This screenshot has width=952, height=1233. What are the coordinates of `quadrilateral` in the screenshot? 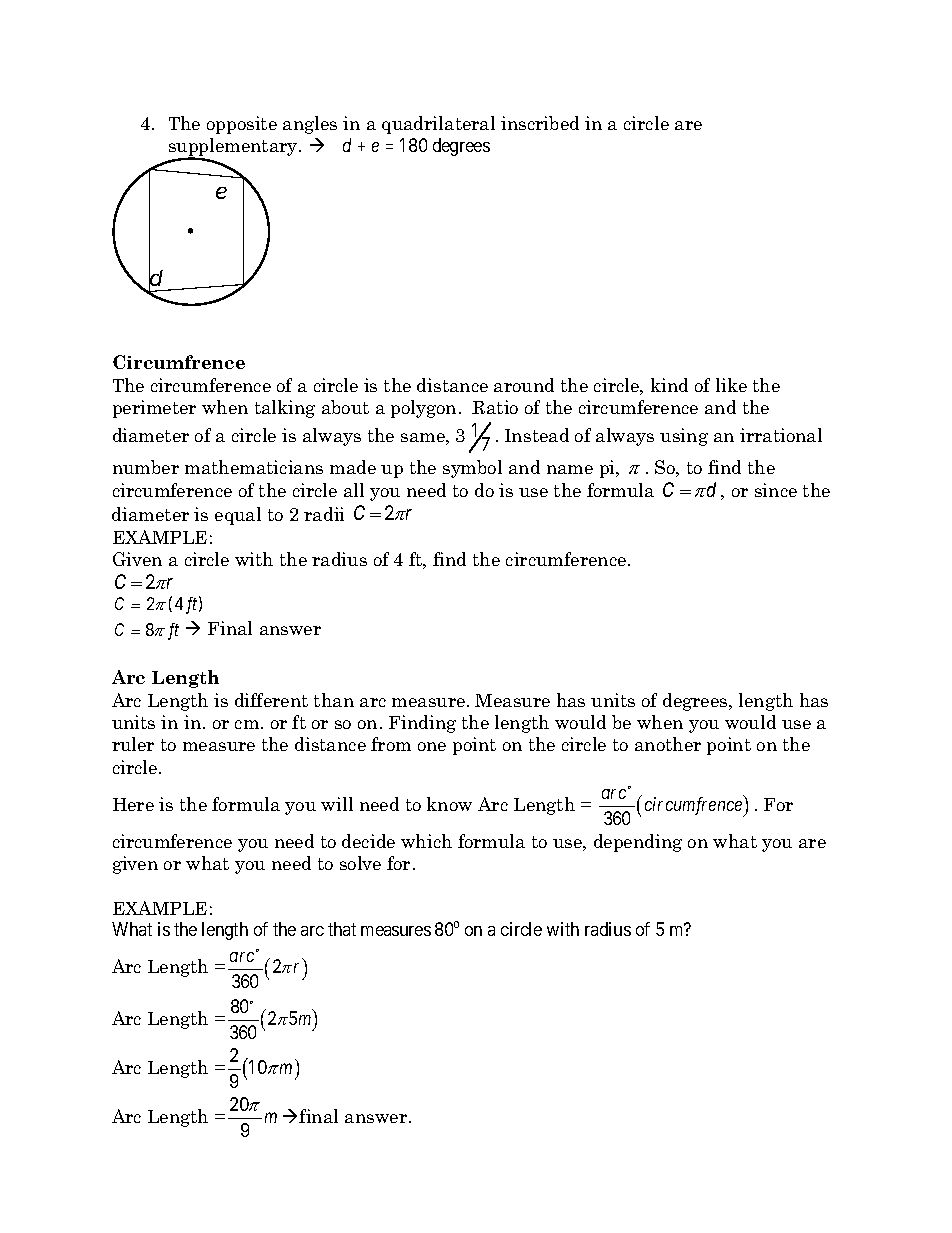 It's located at (438, 125).
